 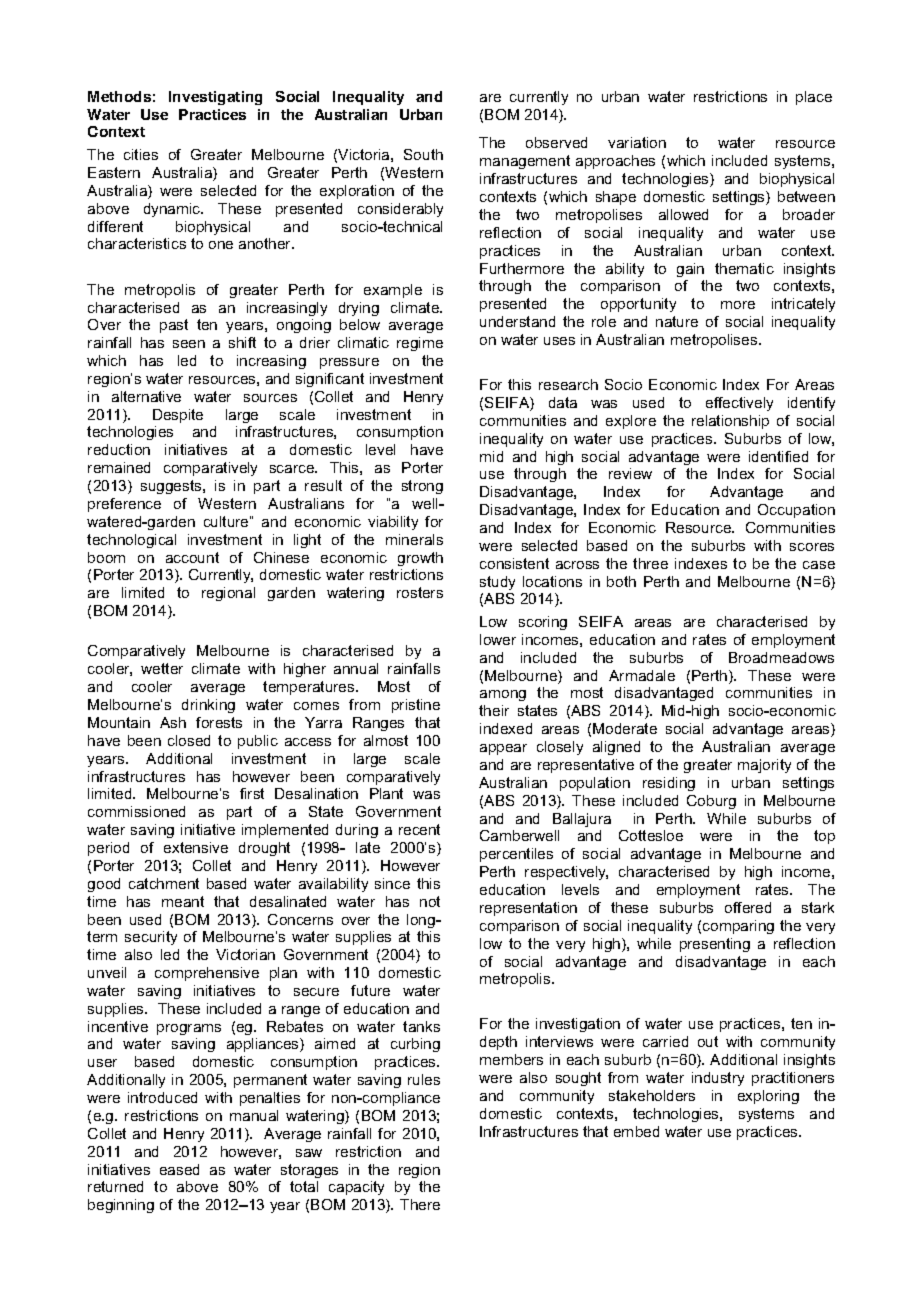 What do you see at coordinates (215, 98) in the document?
I see `Investigating` at bounding box center [215, 98].
